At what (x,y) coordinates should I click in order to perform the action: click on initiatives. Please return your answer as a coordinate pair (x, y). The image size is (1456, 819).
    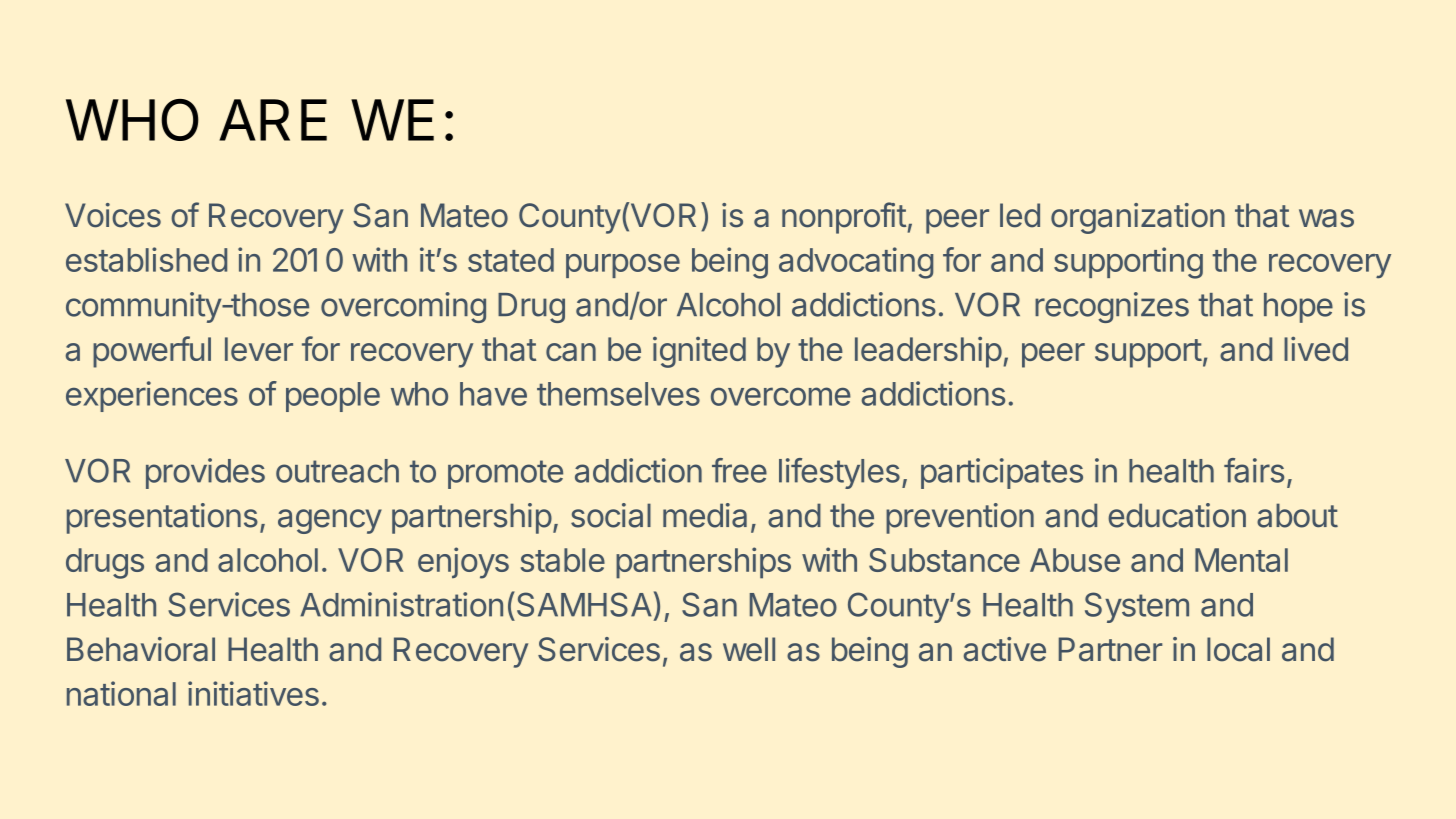
    Looking at the image, I should click on (253, 693).
